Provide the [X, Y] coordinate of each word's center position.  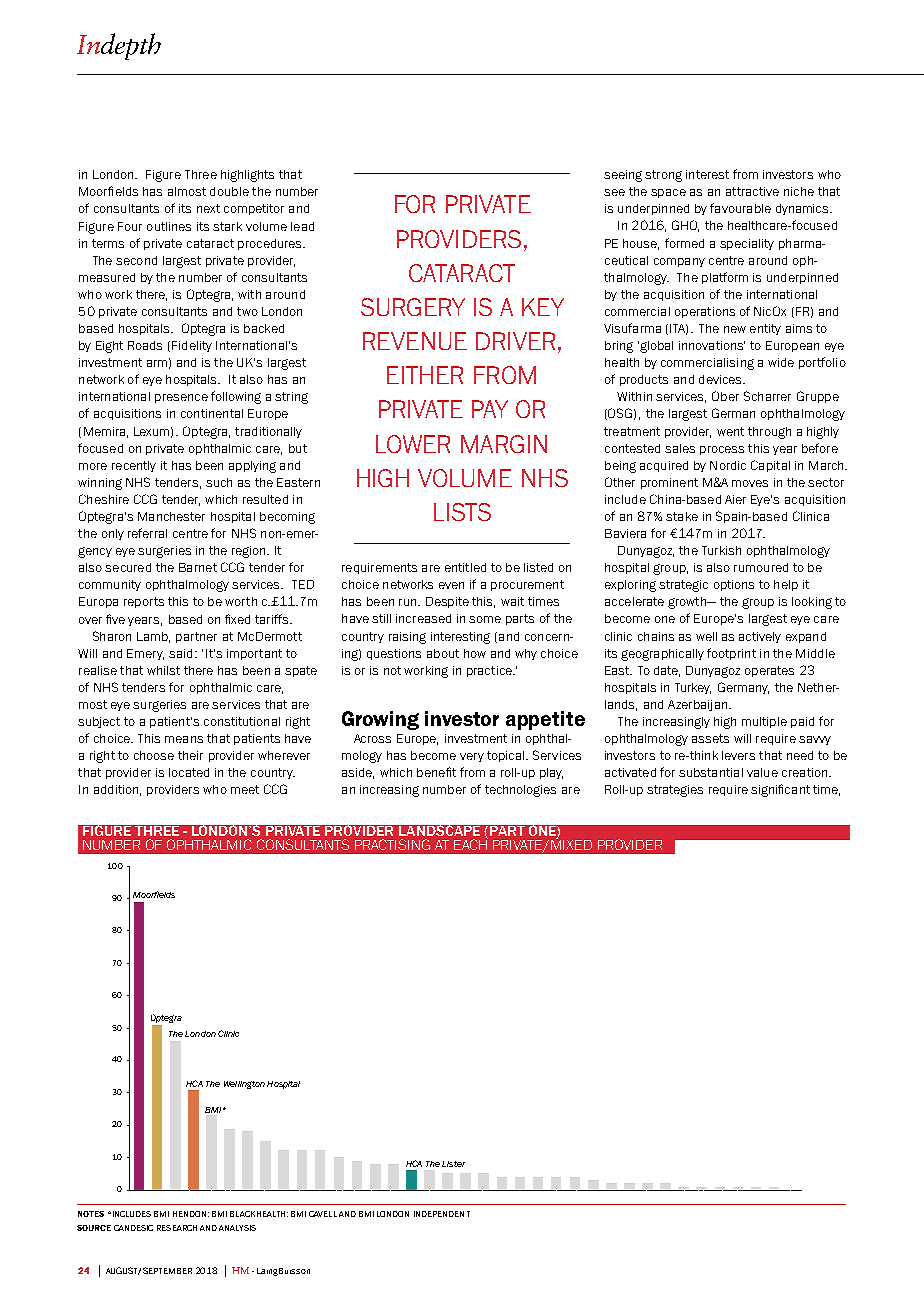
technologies [520, 791]
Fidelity [192, 346]
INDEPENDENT [442, 1214]
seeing [623, 176]
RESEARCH [177, 1228]
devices [722, 379]
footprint [731, 654]
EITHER [425, 375]
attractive [752, 191]
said [182, 653]
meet [245, 789]
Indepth [119, 46]
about [443, 653]
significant [780, 790]
